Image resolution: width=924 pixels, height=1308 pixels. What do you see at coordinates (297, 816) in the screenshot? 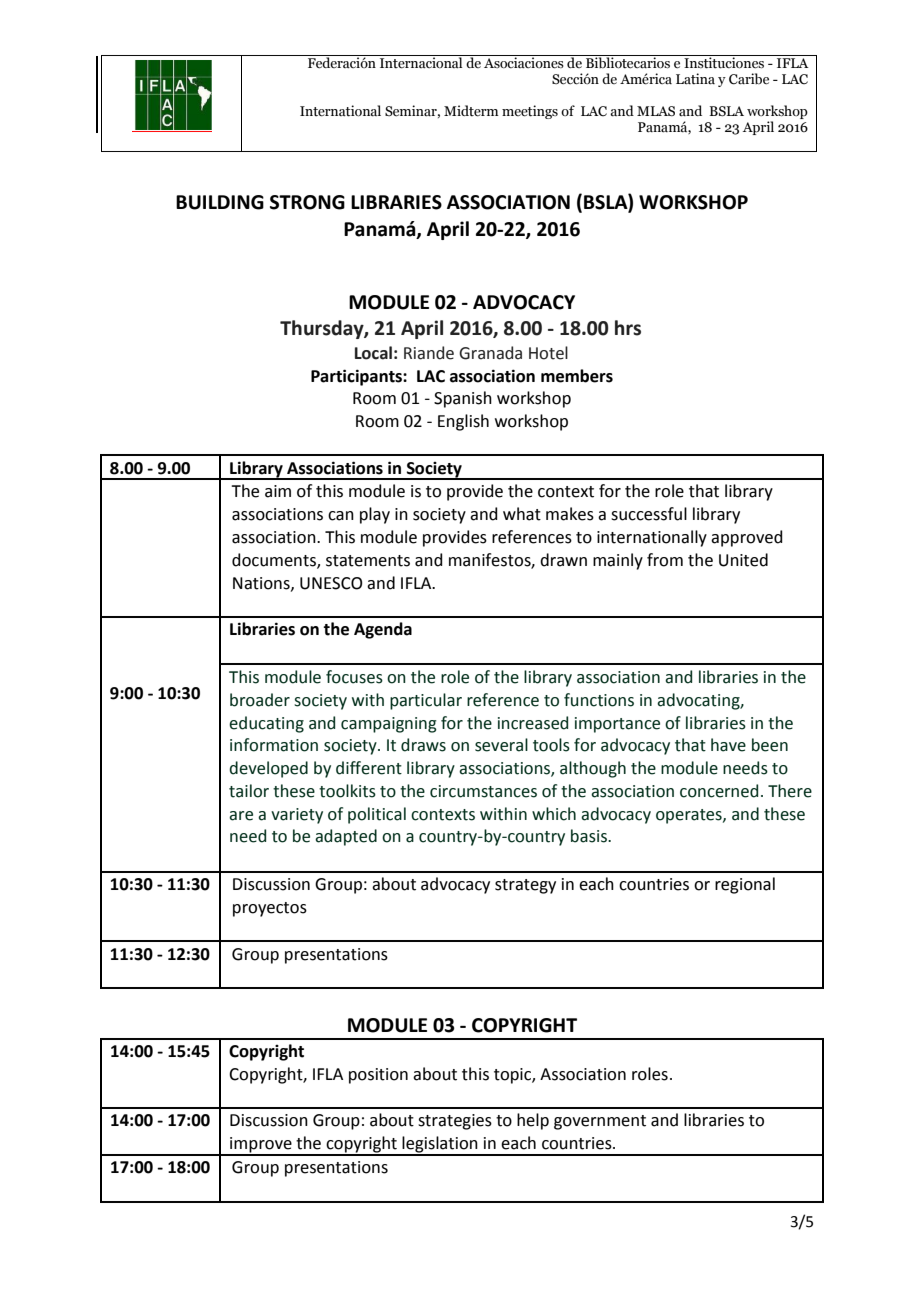
I see `variety` at bounding box center [297, 816].
